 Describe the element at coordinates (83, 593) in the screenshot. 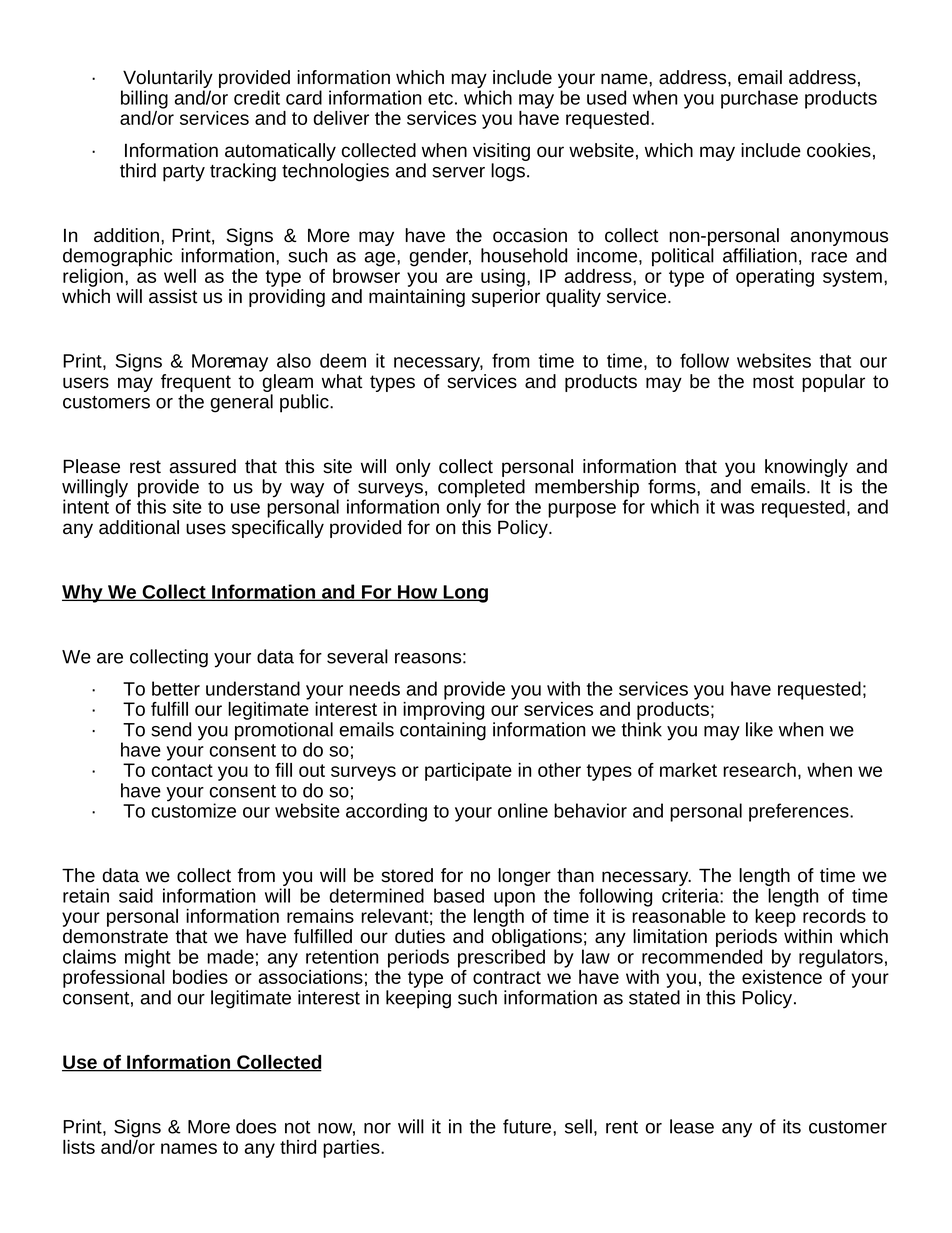

I see `Why` at that location.
